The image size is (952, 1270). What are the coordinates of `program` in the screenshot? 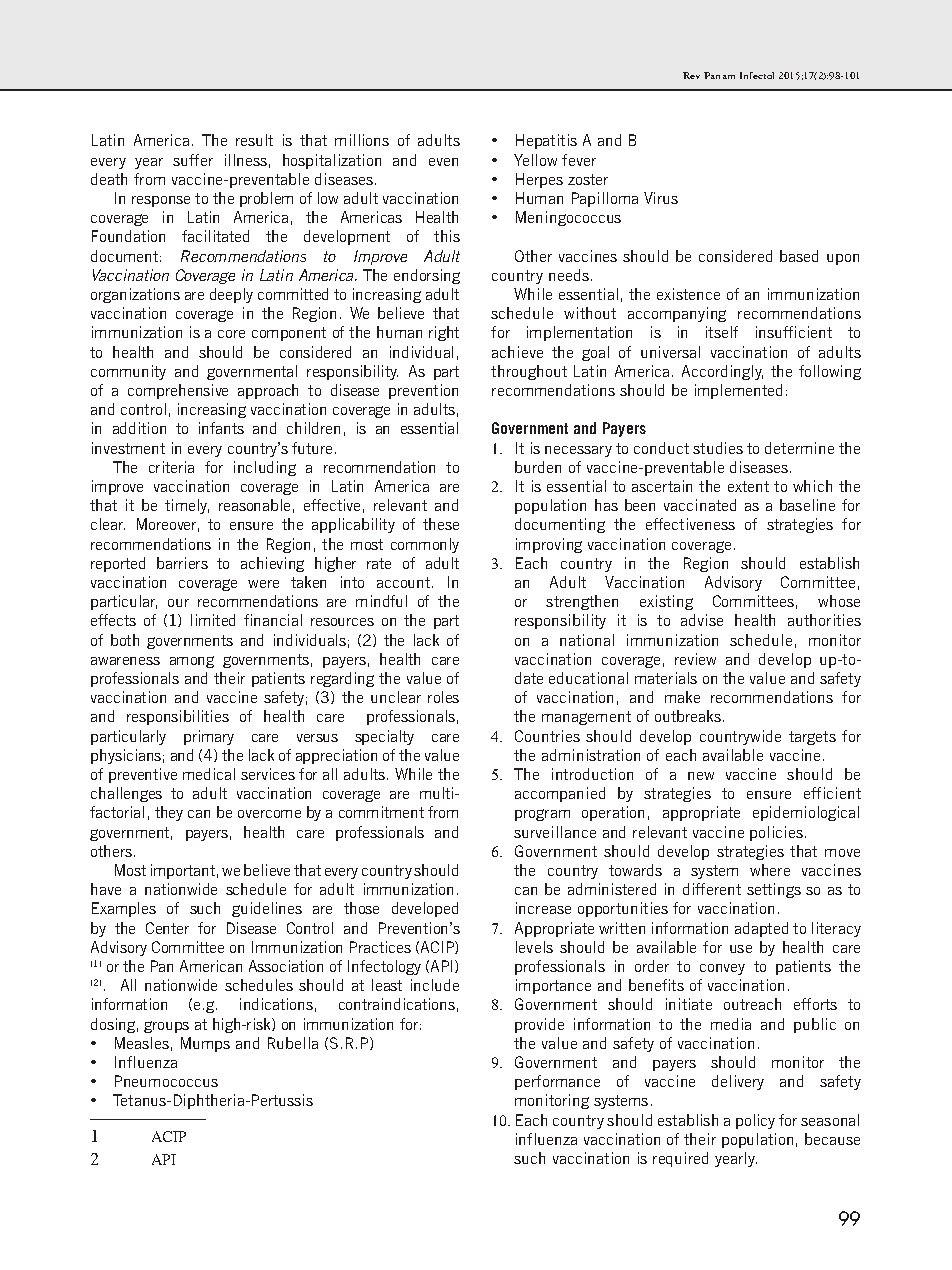 It's located at (542, 815).
